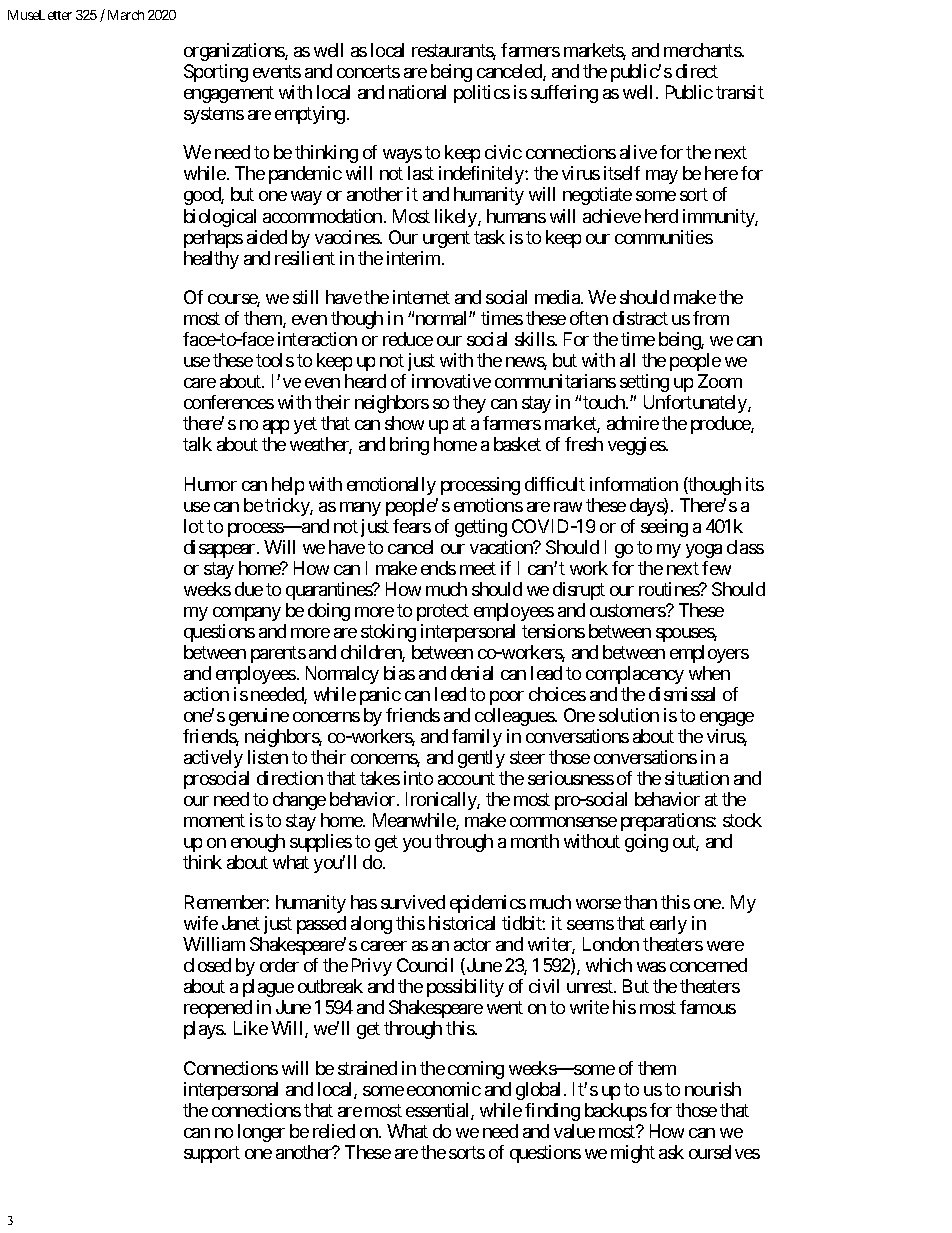  Describe the element at coordinates (213, 759) in the screenshot. I see `actively` at that location.
